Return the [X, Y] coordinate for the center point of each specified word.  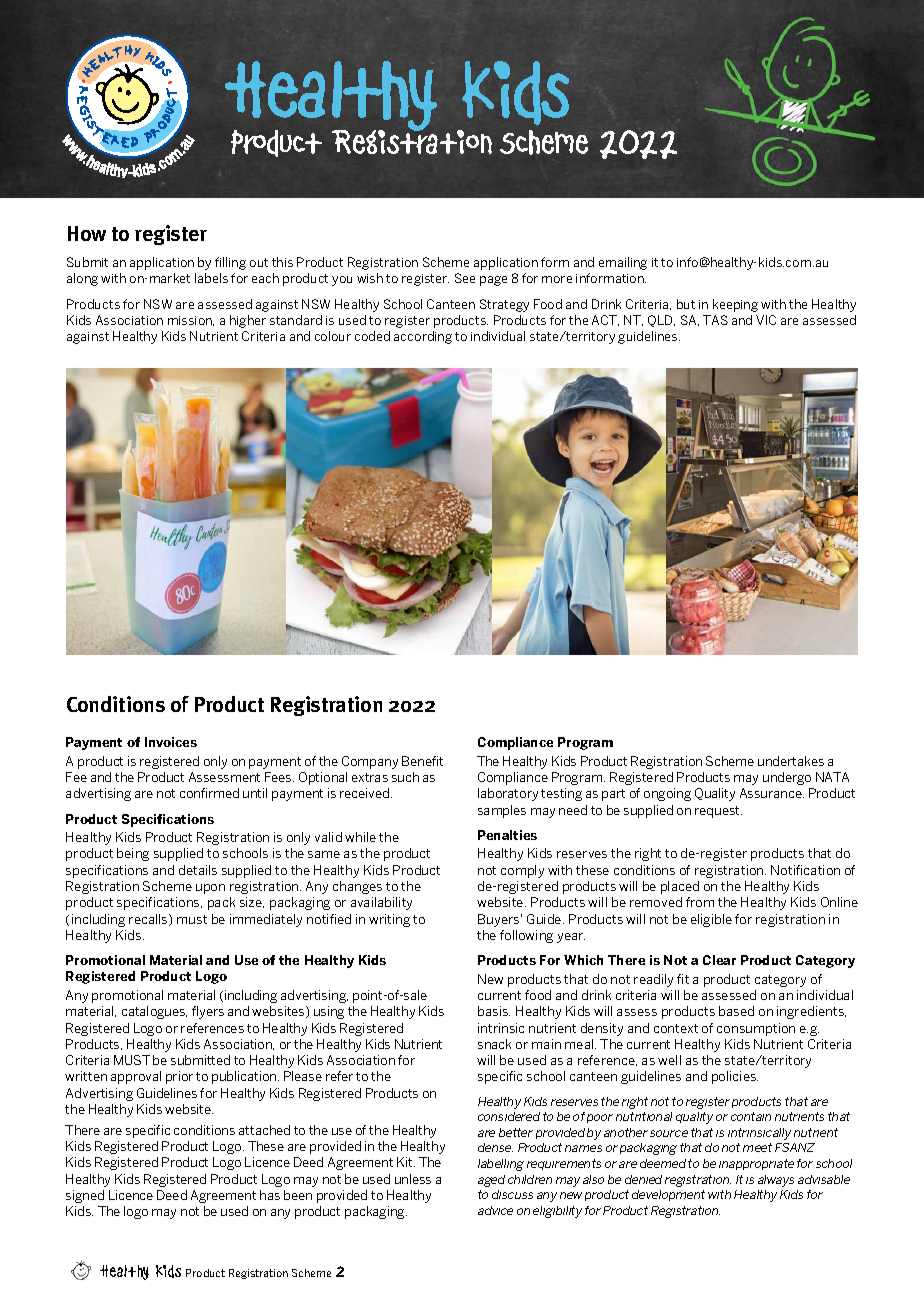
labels [211, 278]
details [198, 870]
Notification [805, 870]
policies [735, 1077]
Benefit [422, 761]
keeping [735, 305]
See [465, 278]
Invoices [171, 742]
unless [413, 1179]
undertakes [791, 761]
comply [522, 871]
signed [85, 1196]
